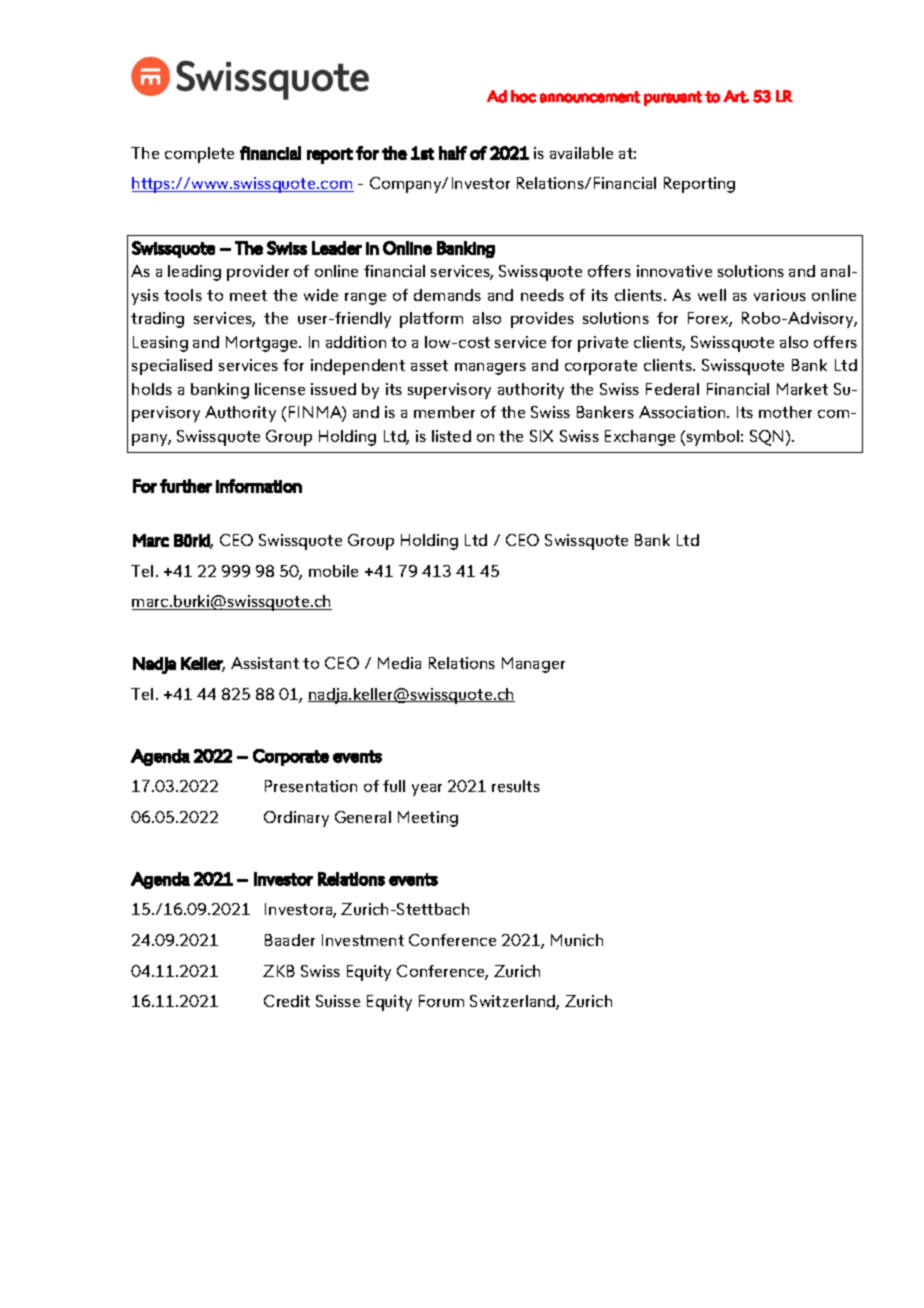  Describe the element at coordinates (265, 663) in the image. I see `Assistant` at that location.
